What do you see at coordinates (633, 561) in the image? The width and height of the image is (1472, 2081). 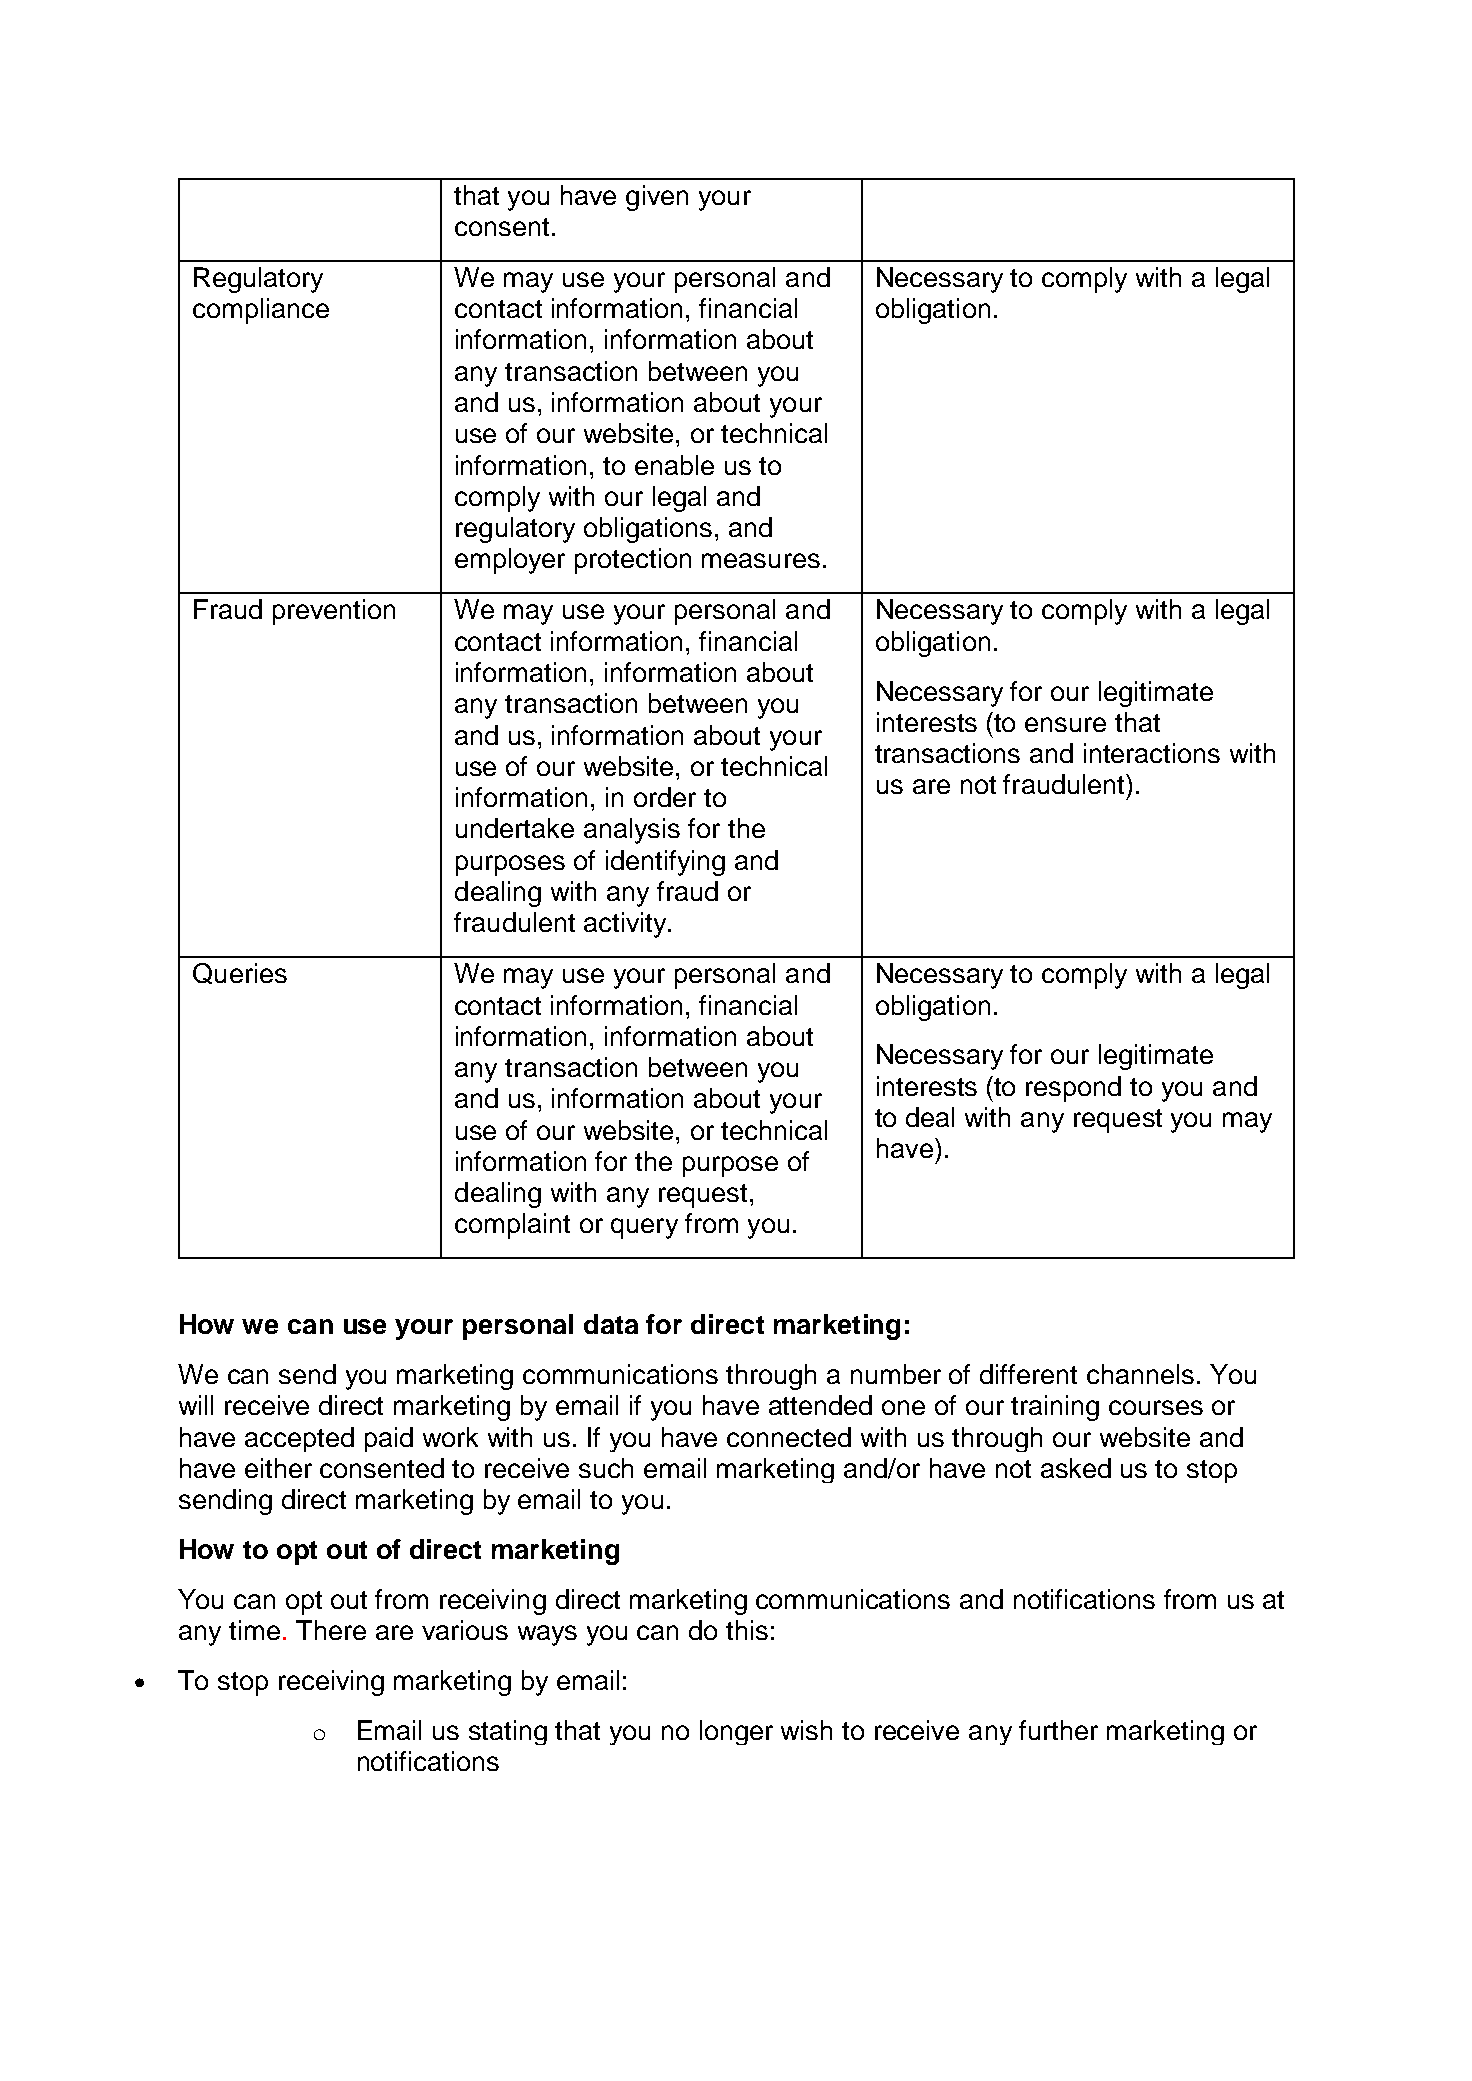 I see `protection` at bounding box center [633, 561].
